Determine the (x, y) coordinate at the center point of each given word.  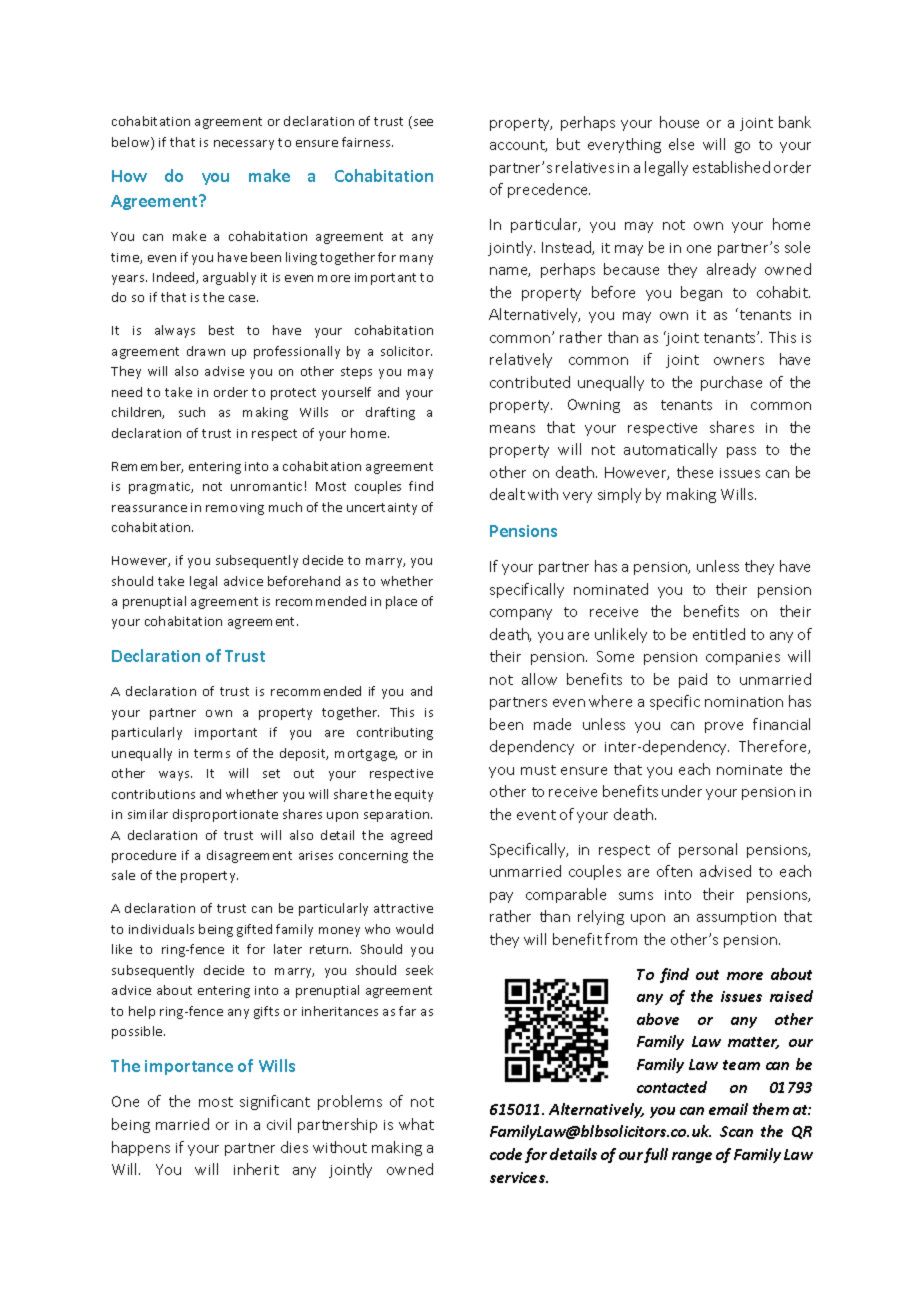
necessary (244, 145)
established (731, 167)
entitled (719, 634)
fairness (367, 142)
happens (141, 1148)
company (521, 614)
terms (212, 753)
